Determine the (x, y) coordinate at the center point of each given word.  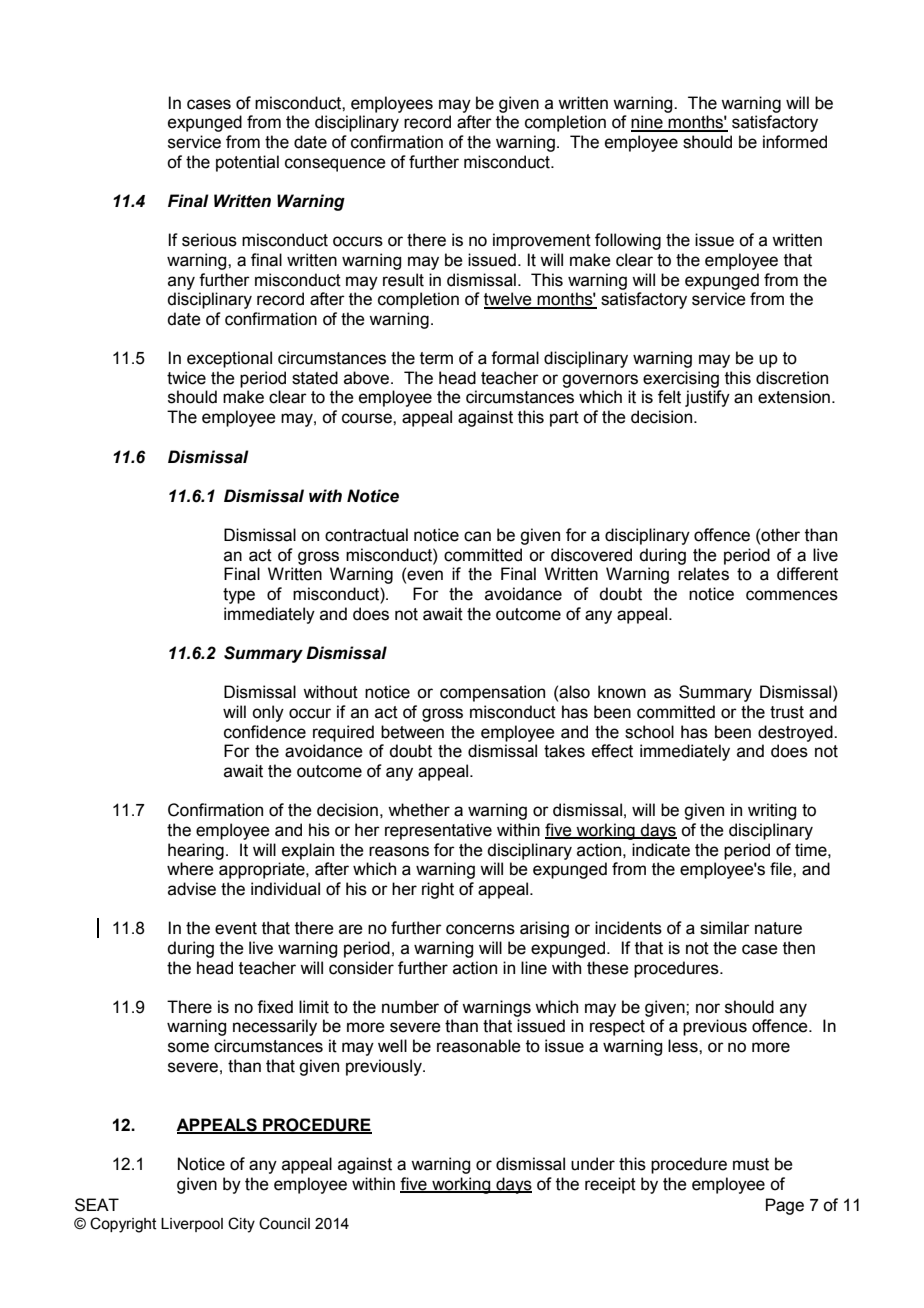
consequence (335, 165)
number (410, 1007)
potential (247, 163)
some (188, 1047)
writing (772, 811)
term (436, 358)
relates (703, 574)
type (239, 596)
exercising (681, 379)
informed (795, 142)
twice (186, 378)
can (477, 536)
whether (419, 810)
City (241, 1225)
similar (725, 928)
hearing (196, 851)
